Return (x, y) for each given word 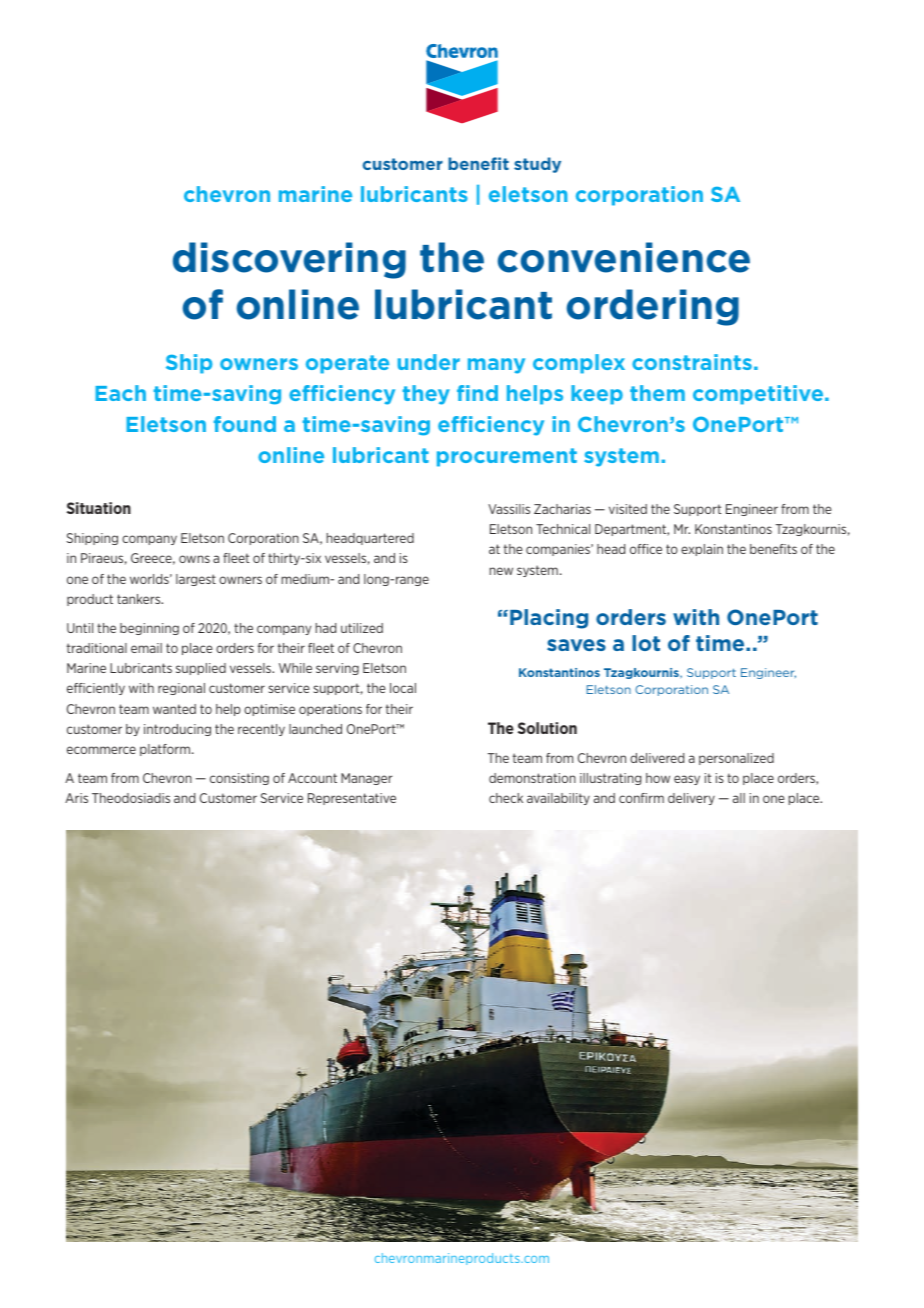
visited (628, 509)
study (537, 165)
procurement (507, 457)
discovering (289, 260)
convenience (624, 257)
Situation (99, 508)
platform (165, 750)
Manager (366, 779)
